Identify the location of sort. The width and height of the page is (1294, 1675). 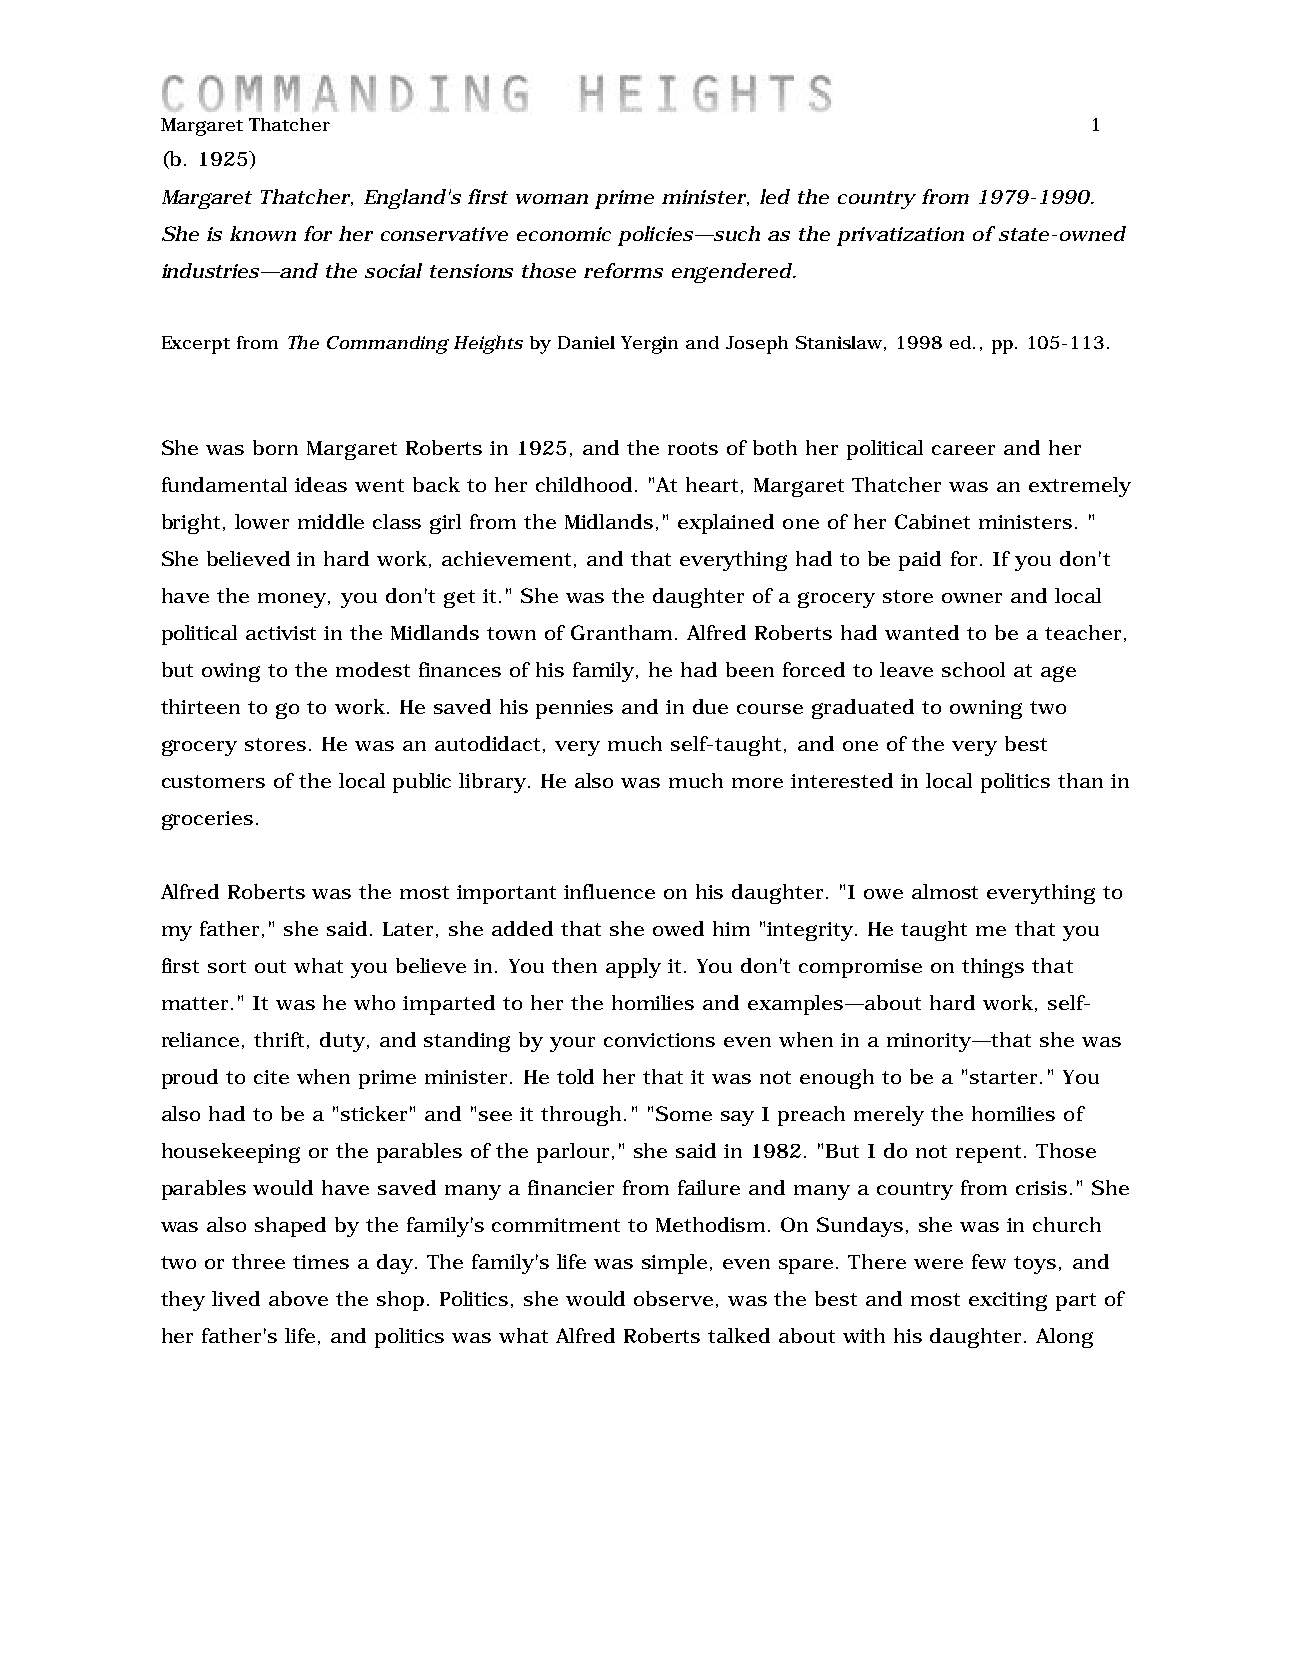
(227, 966).
